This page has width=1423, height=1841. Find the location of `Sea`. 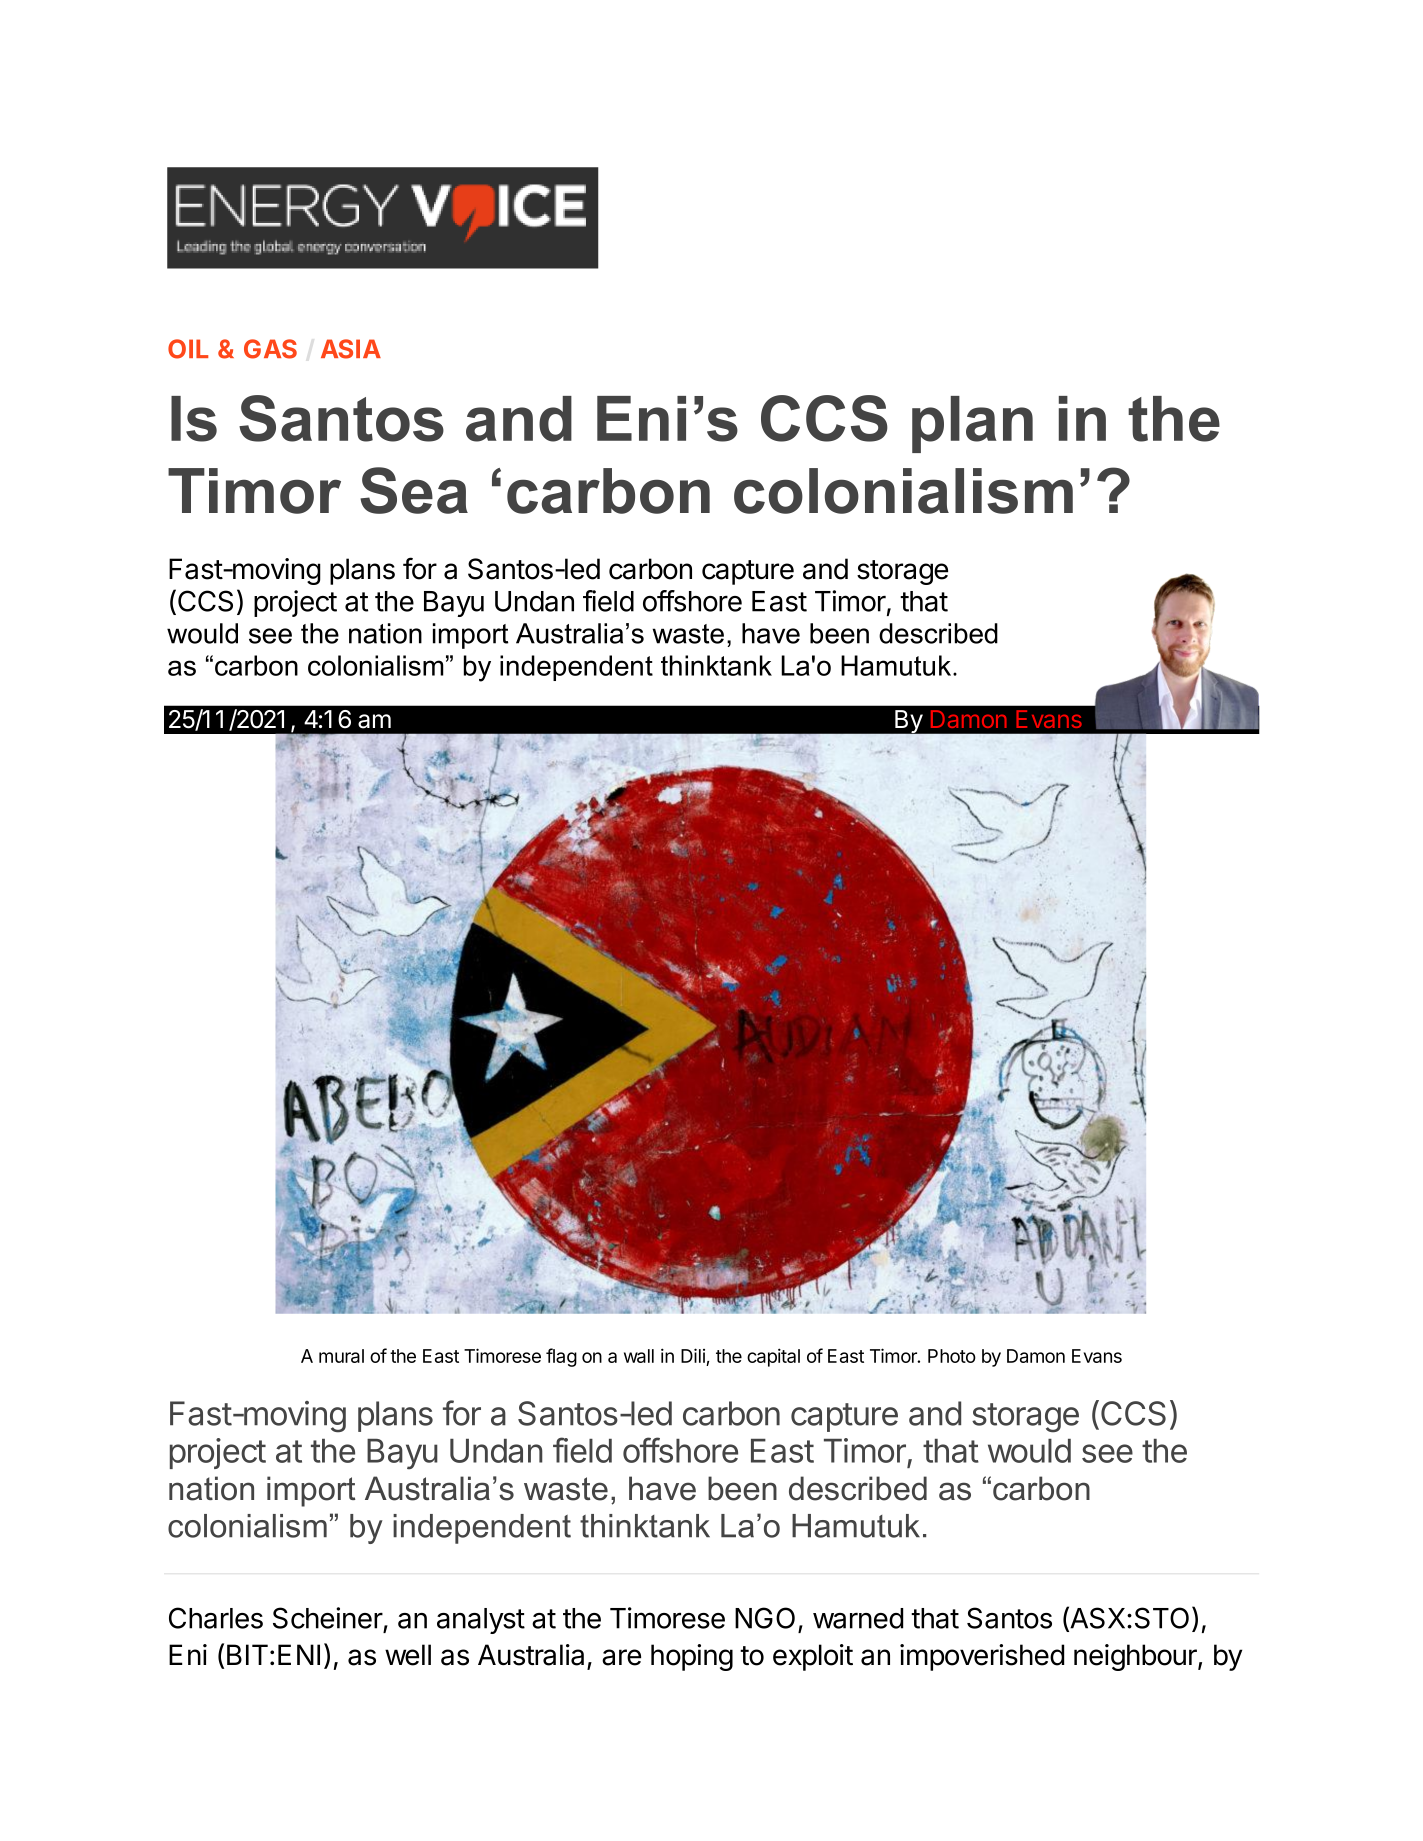

Sea is located at coordinates (414, 490).
